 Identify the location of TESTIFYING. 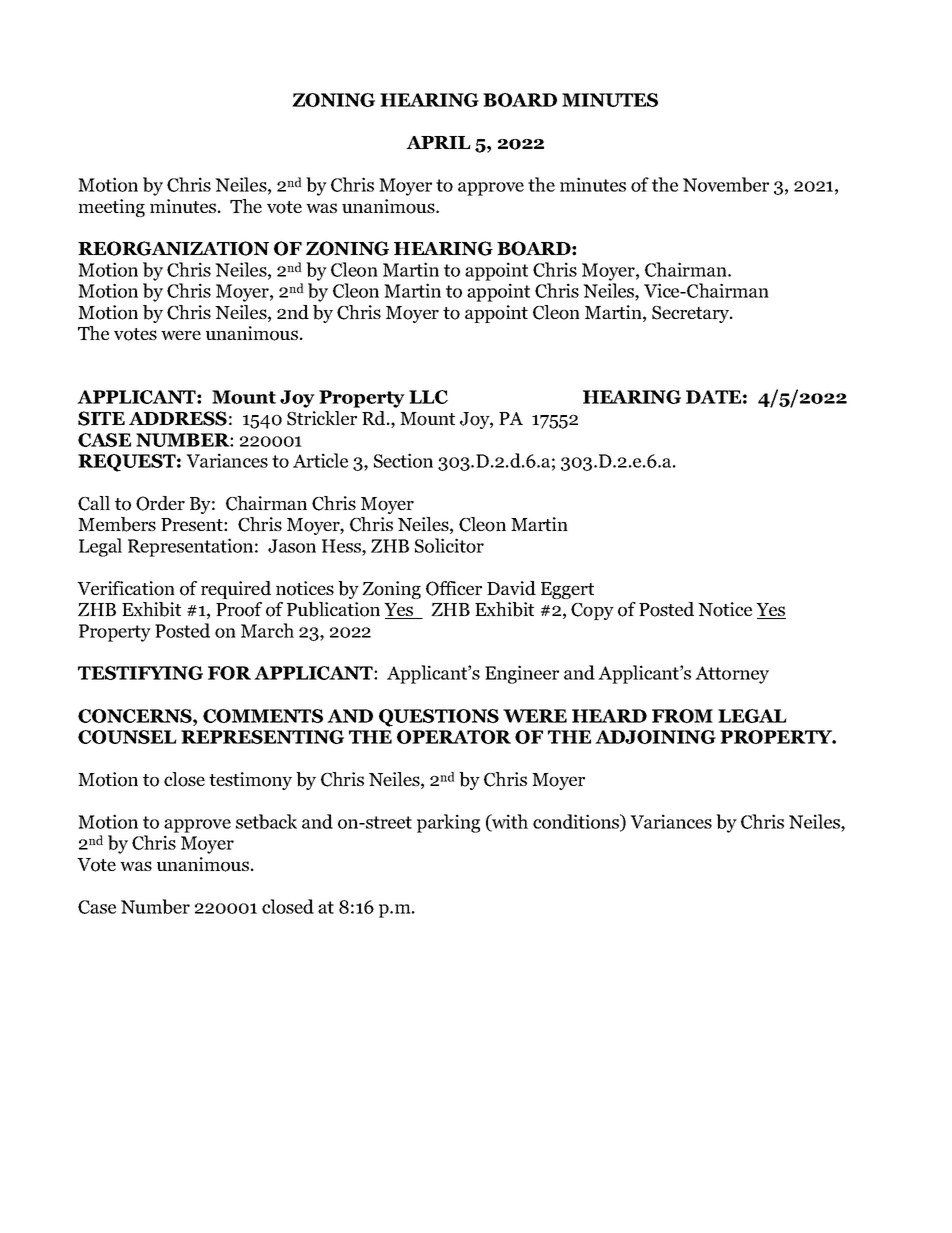
(140, 673).
